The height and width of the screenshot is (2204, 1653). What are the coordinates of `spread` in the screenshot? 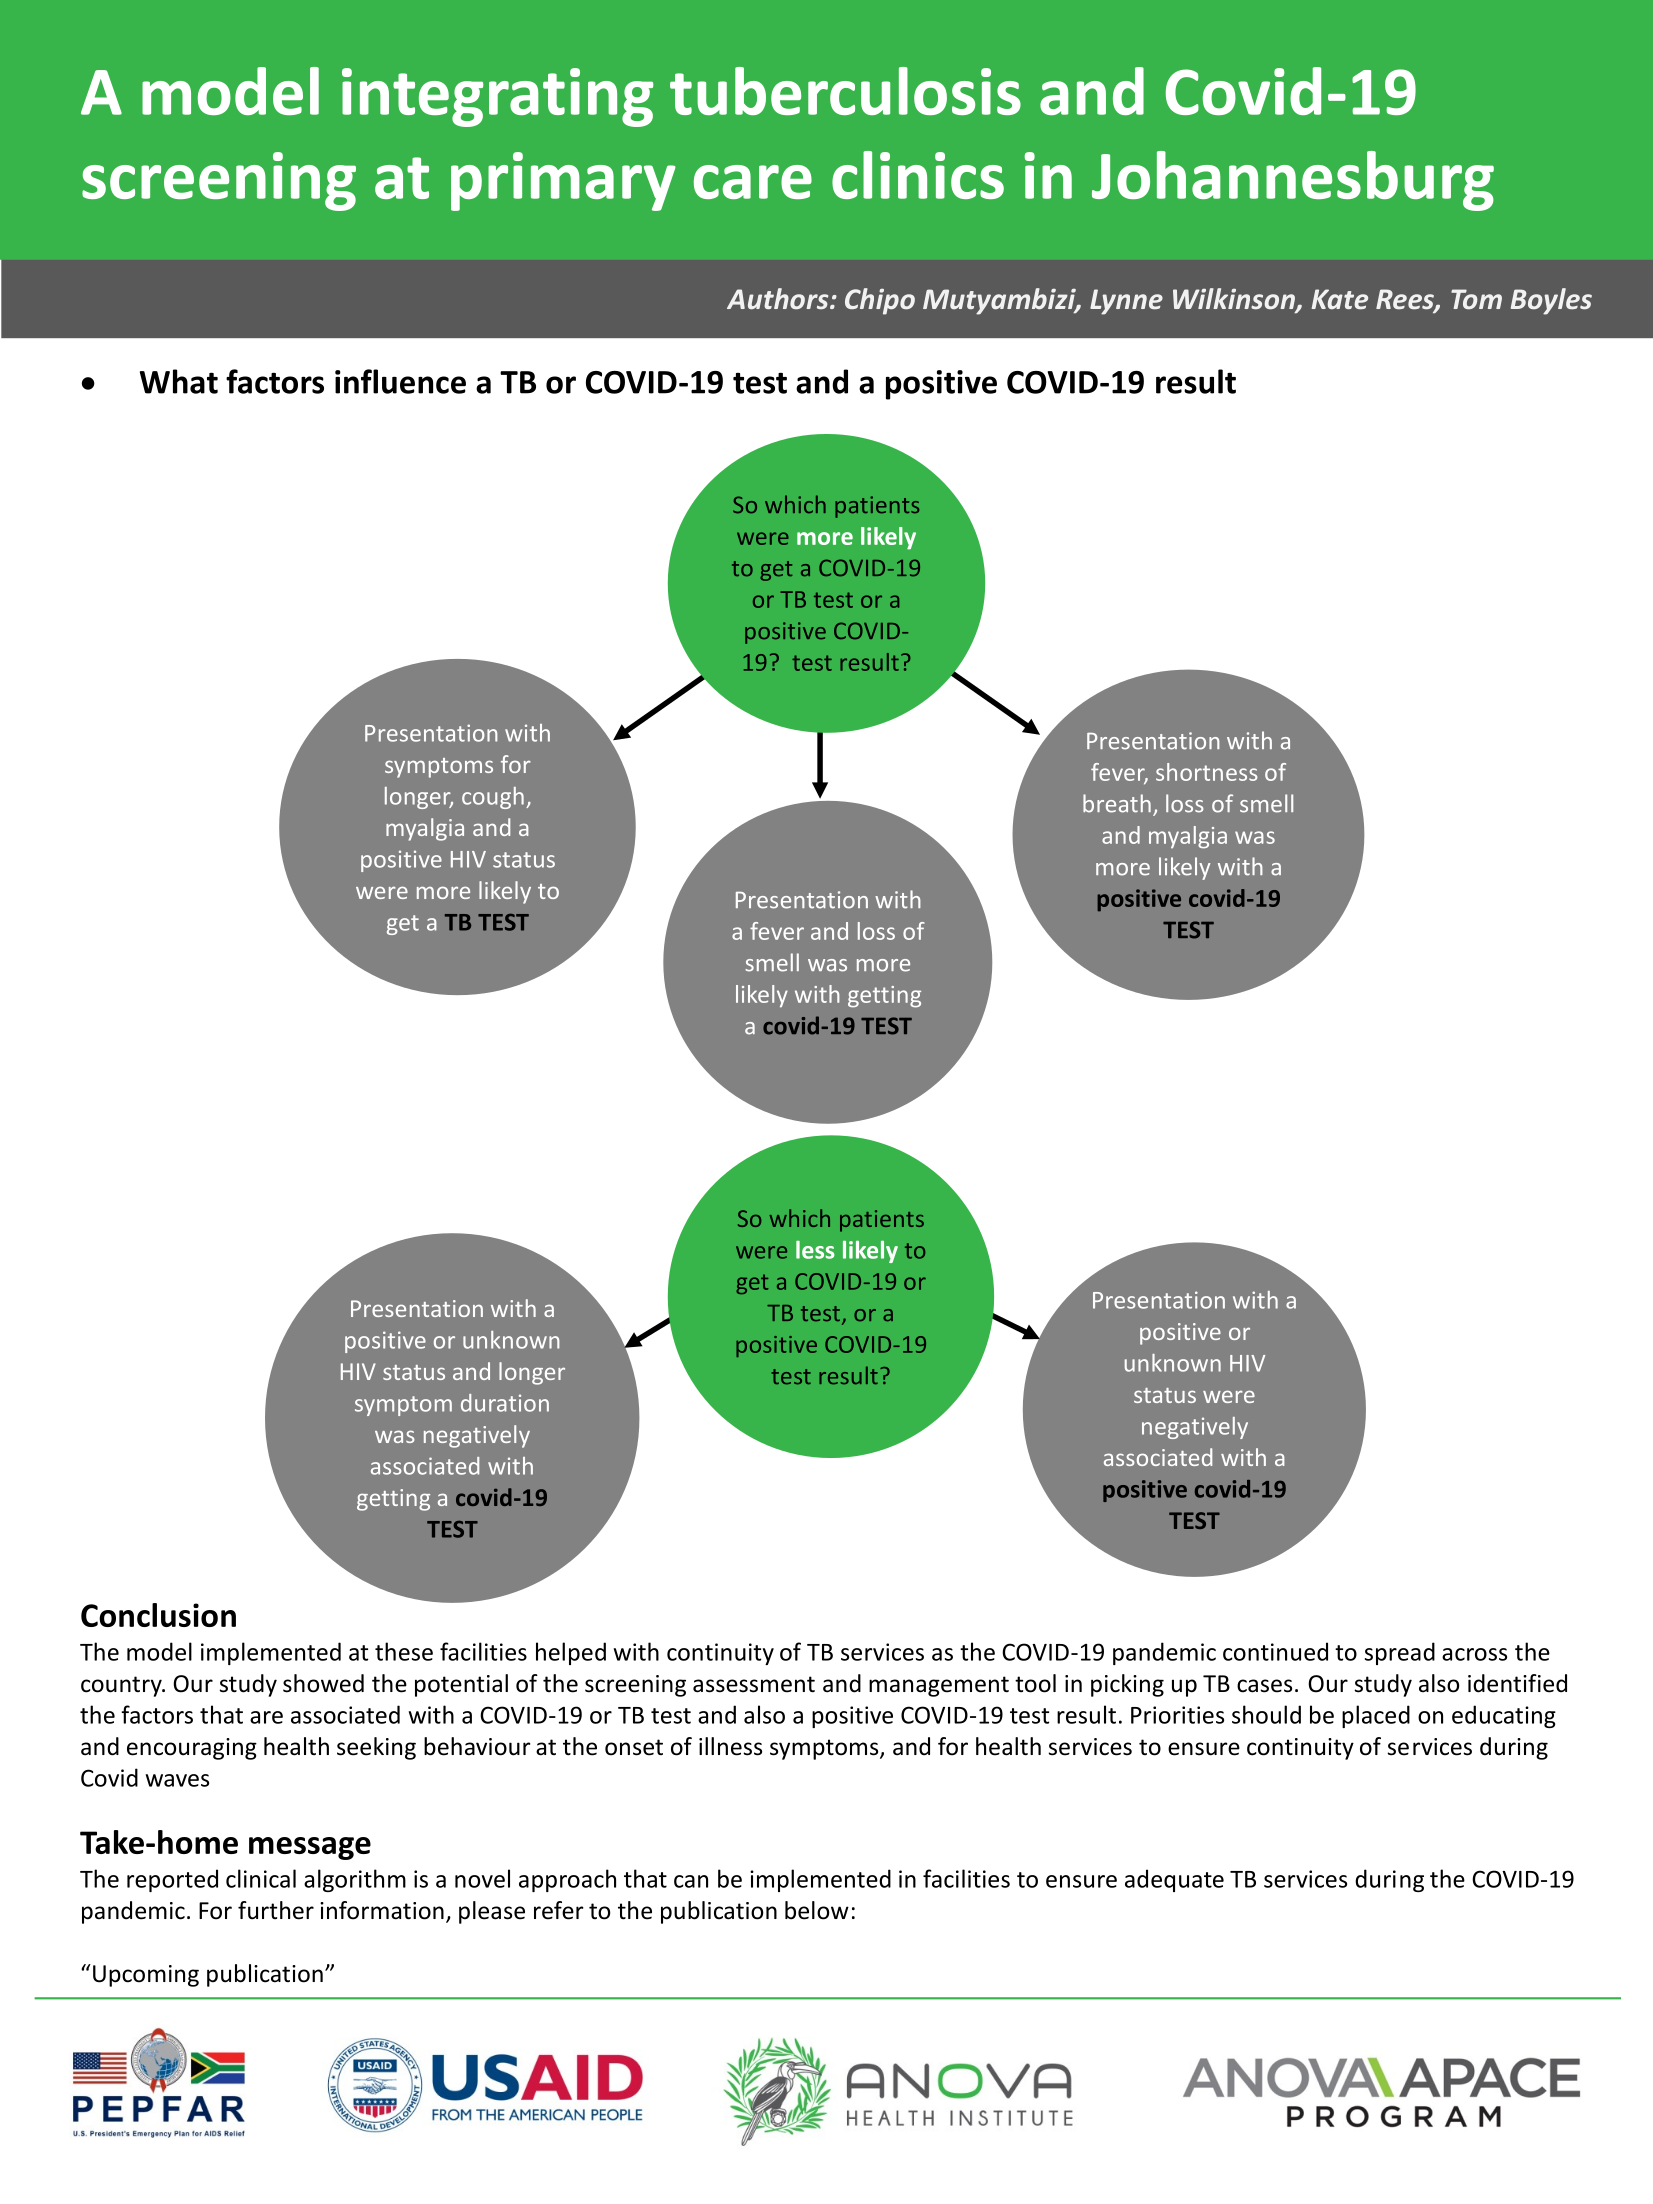 It's located at (1400, 1653).
